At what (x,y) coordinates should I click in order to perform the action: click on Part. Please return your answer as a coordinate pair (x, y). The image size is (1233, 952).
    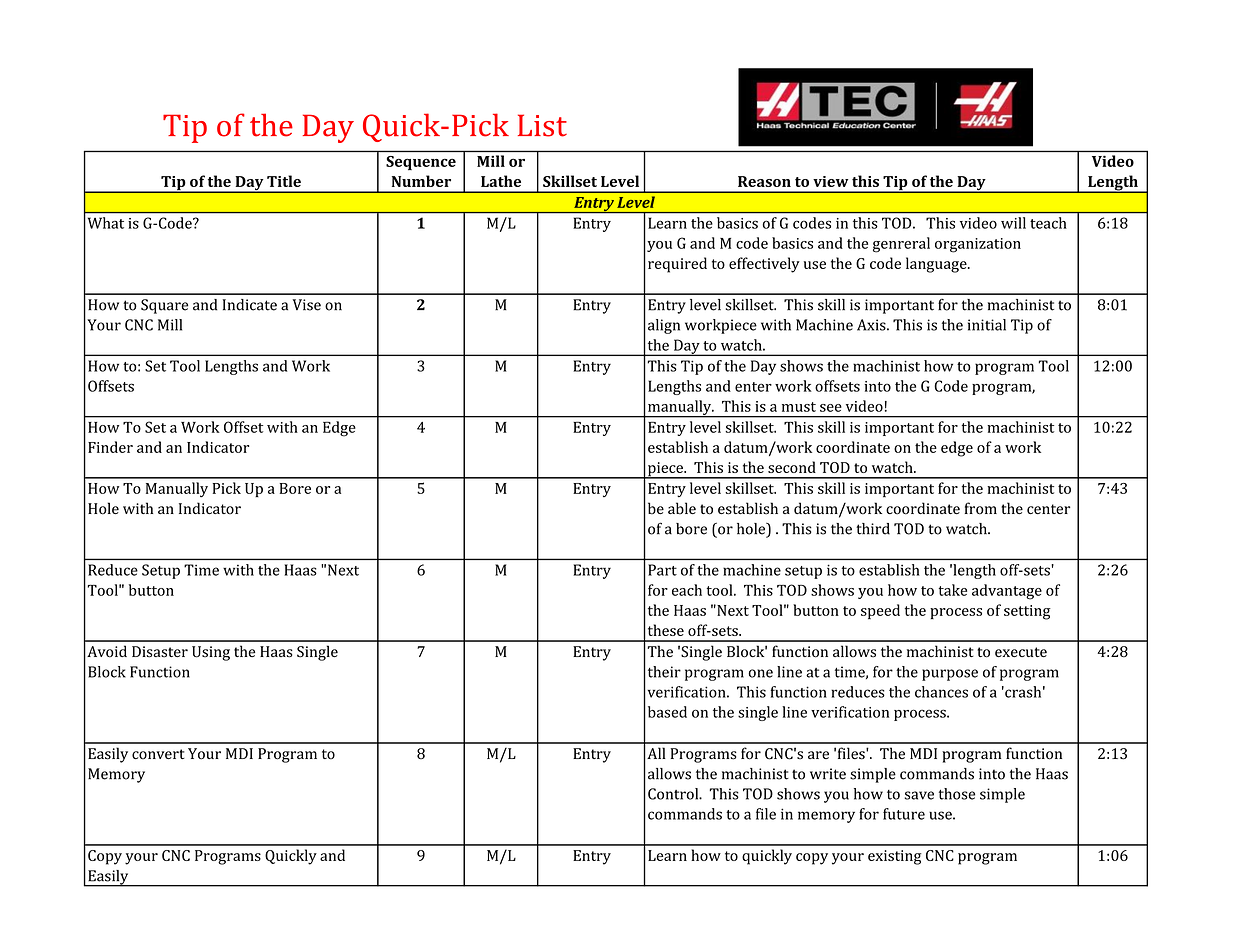
    Looking at the image, I should click on (662, 570).
